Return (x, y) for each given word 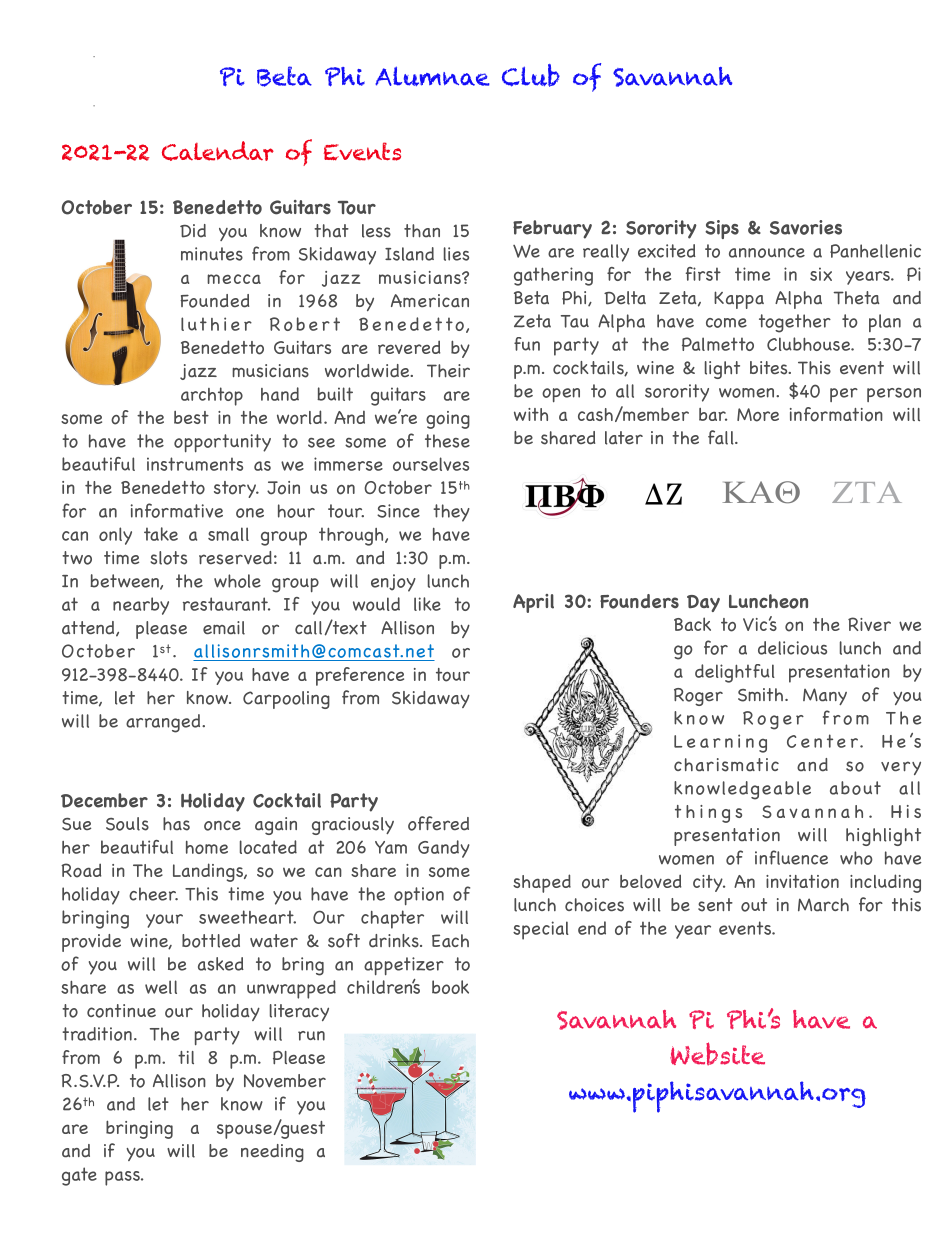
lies (456, 254)
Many (825, 696)
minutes (212, 254)
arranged (164, 723)
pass (123, 1178)
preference (360, 676)
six (821, 274)
